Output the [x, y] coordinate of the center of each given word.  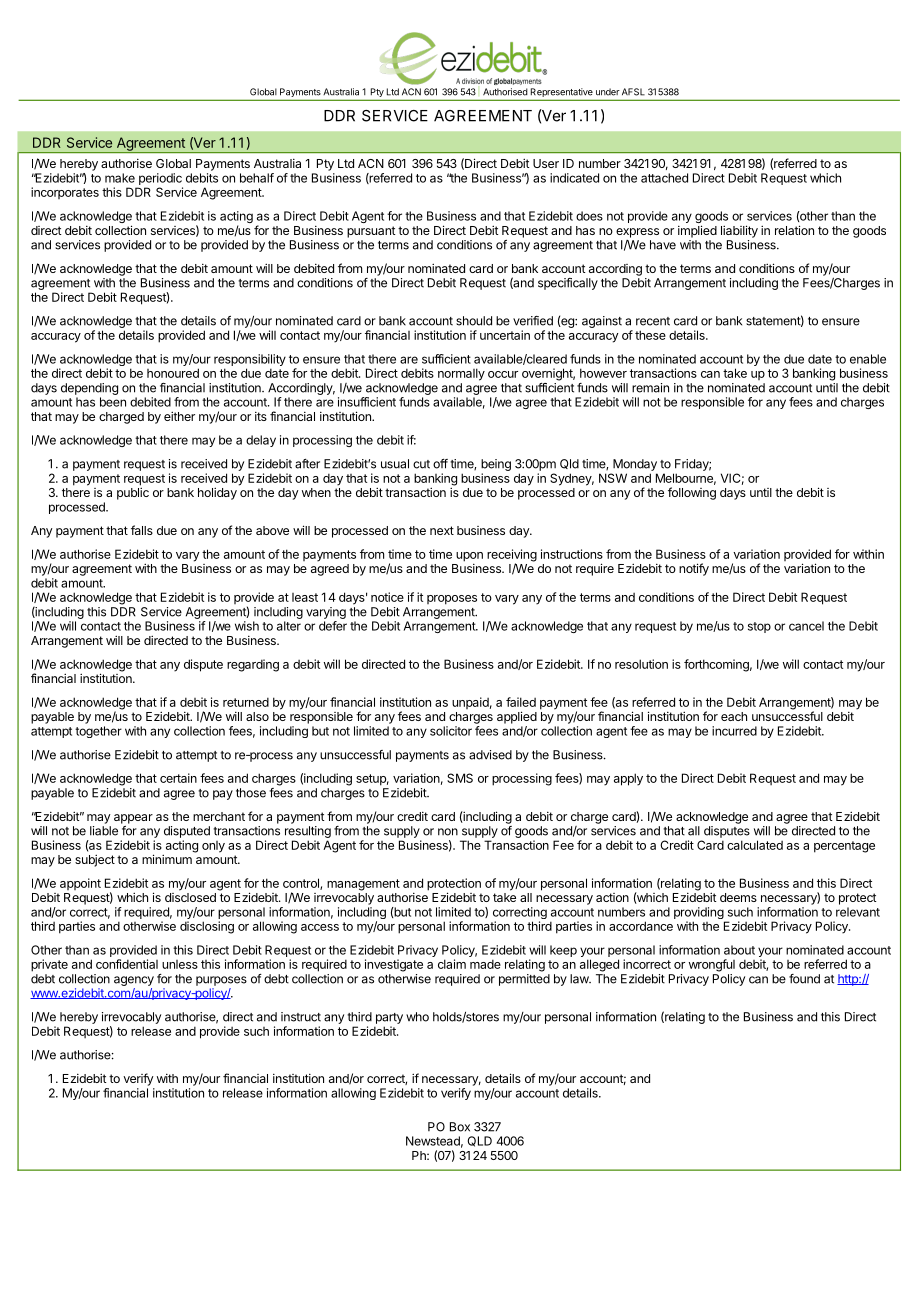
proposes [452, 600]
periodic [160, 179]
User [546, 163]
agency [134, 981]
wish [247, 626]
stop [759, 627]
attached [664, 178]
